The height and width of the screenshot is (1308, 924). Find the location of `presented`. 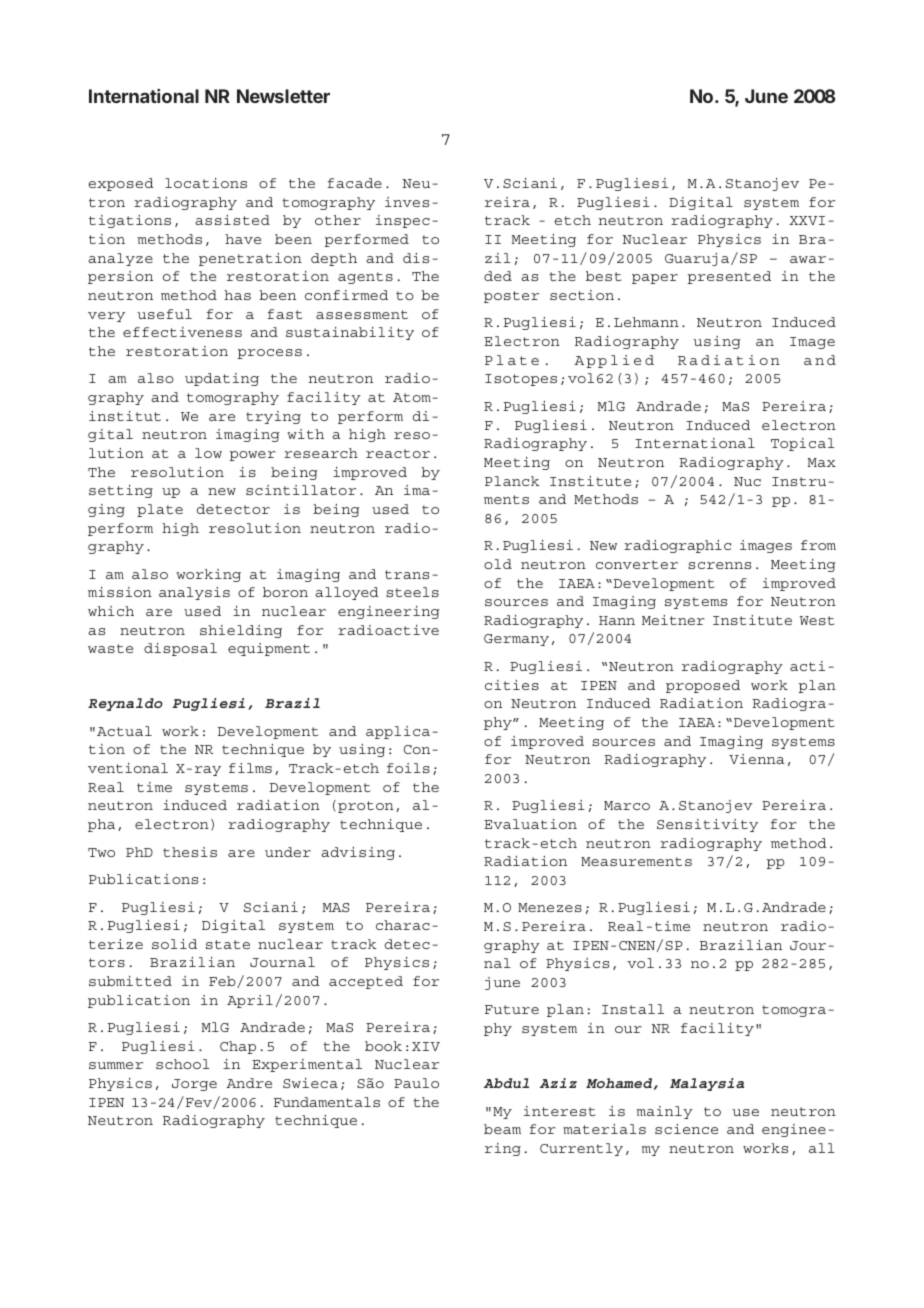

presented is located at coordinates (729, 277).
